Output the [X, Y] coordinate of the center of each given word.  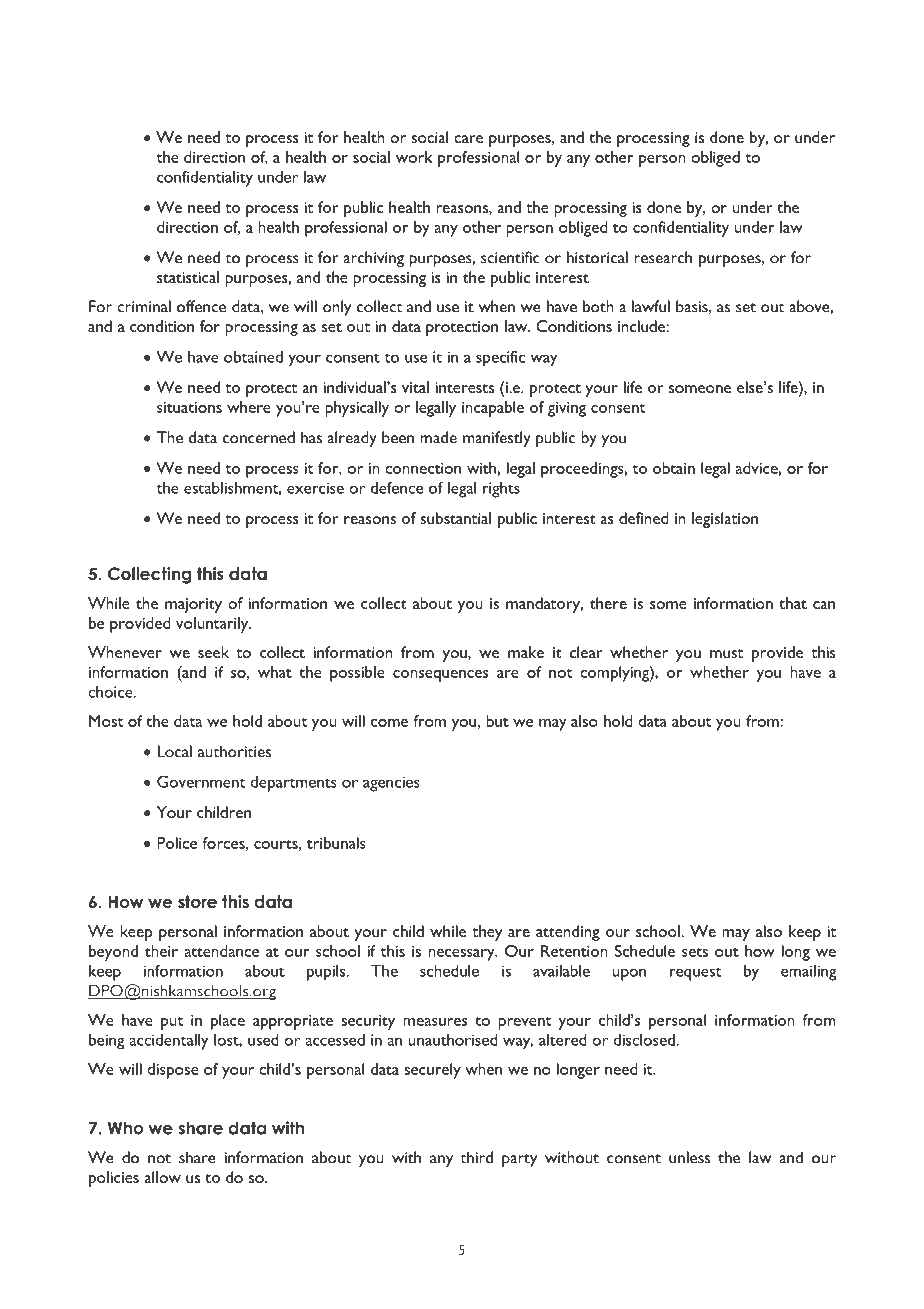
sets [695, 952]
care [468, 139]
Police [177, 843]
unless [689, 1157]
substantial [455, 518]
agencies [391, 784]
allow [162, 1177]
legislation [725, 520]
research [663, 257]
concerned [259, 437]
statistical [188, 277]
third [476, 1157]
